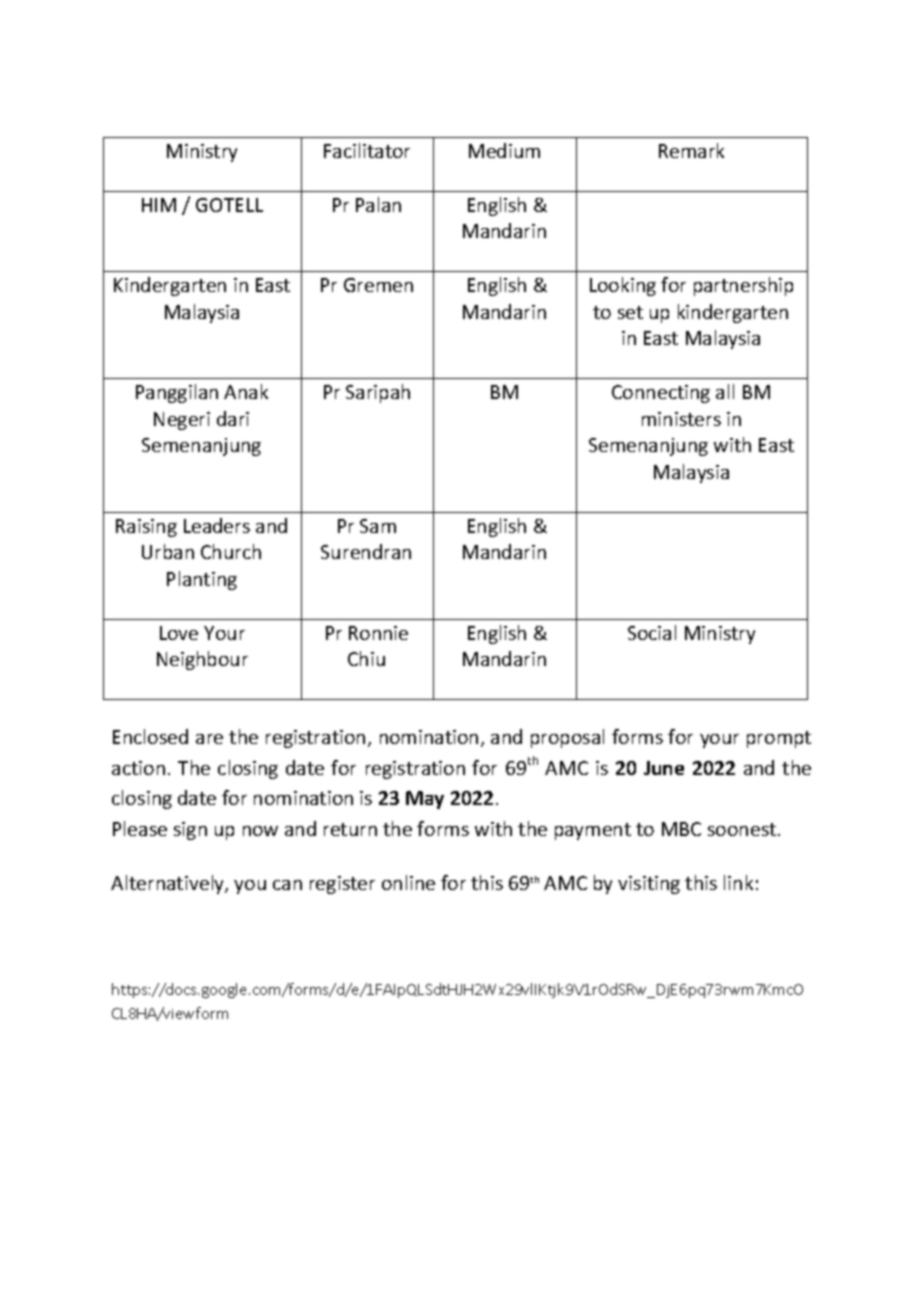 The image size is (924, 1308). I want to click on online, so click(408, 882).
